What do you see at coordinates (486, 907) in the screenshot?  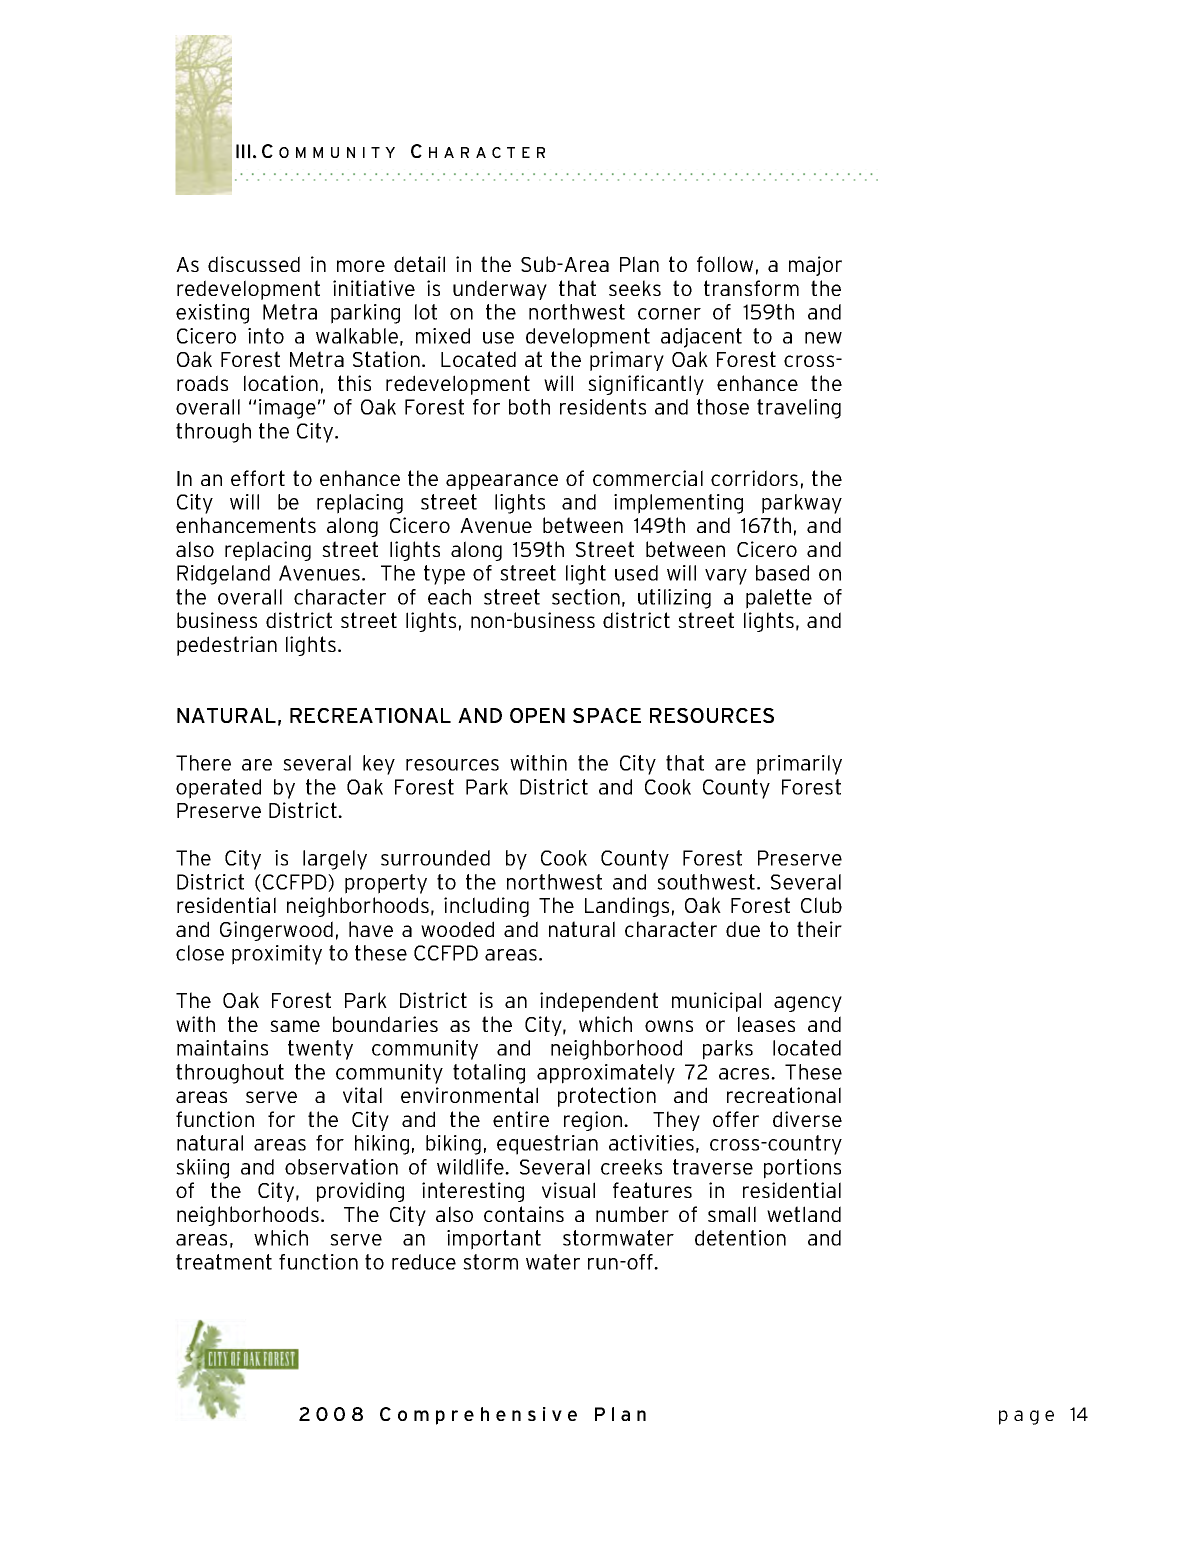 I see `including` at bounding box center [486, 907].
